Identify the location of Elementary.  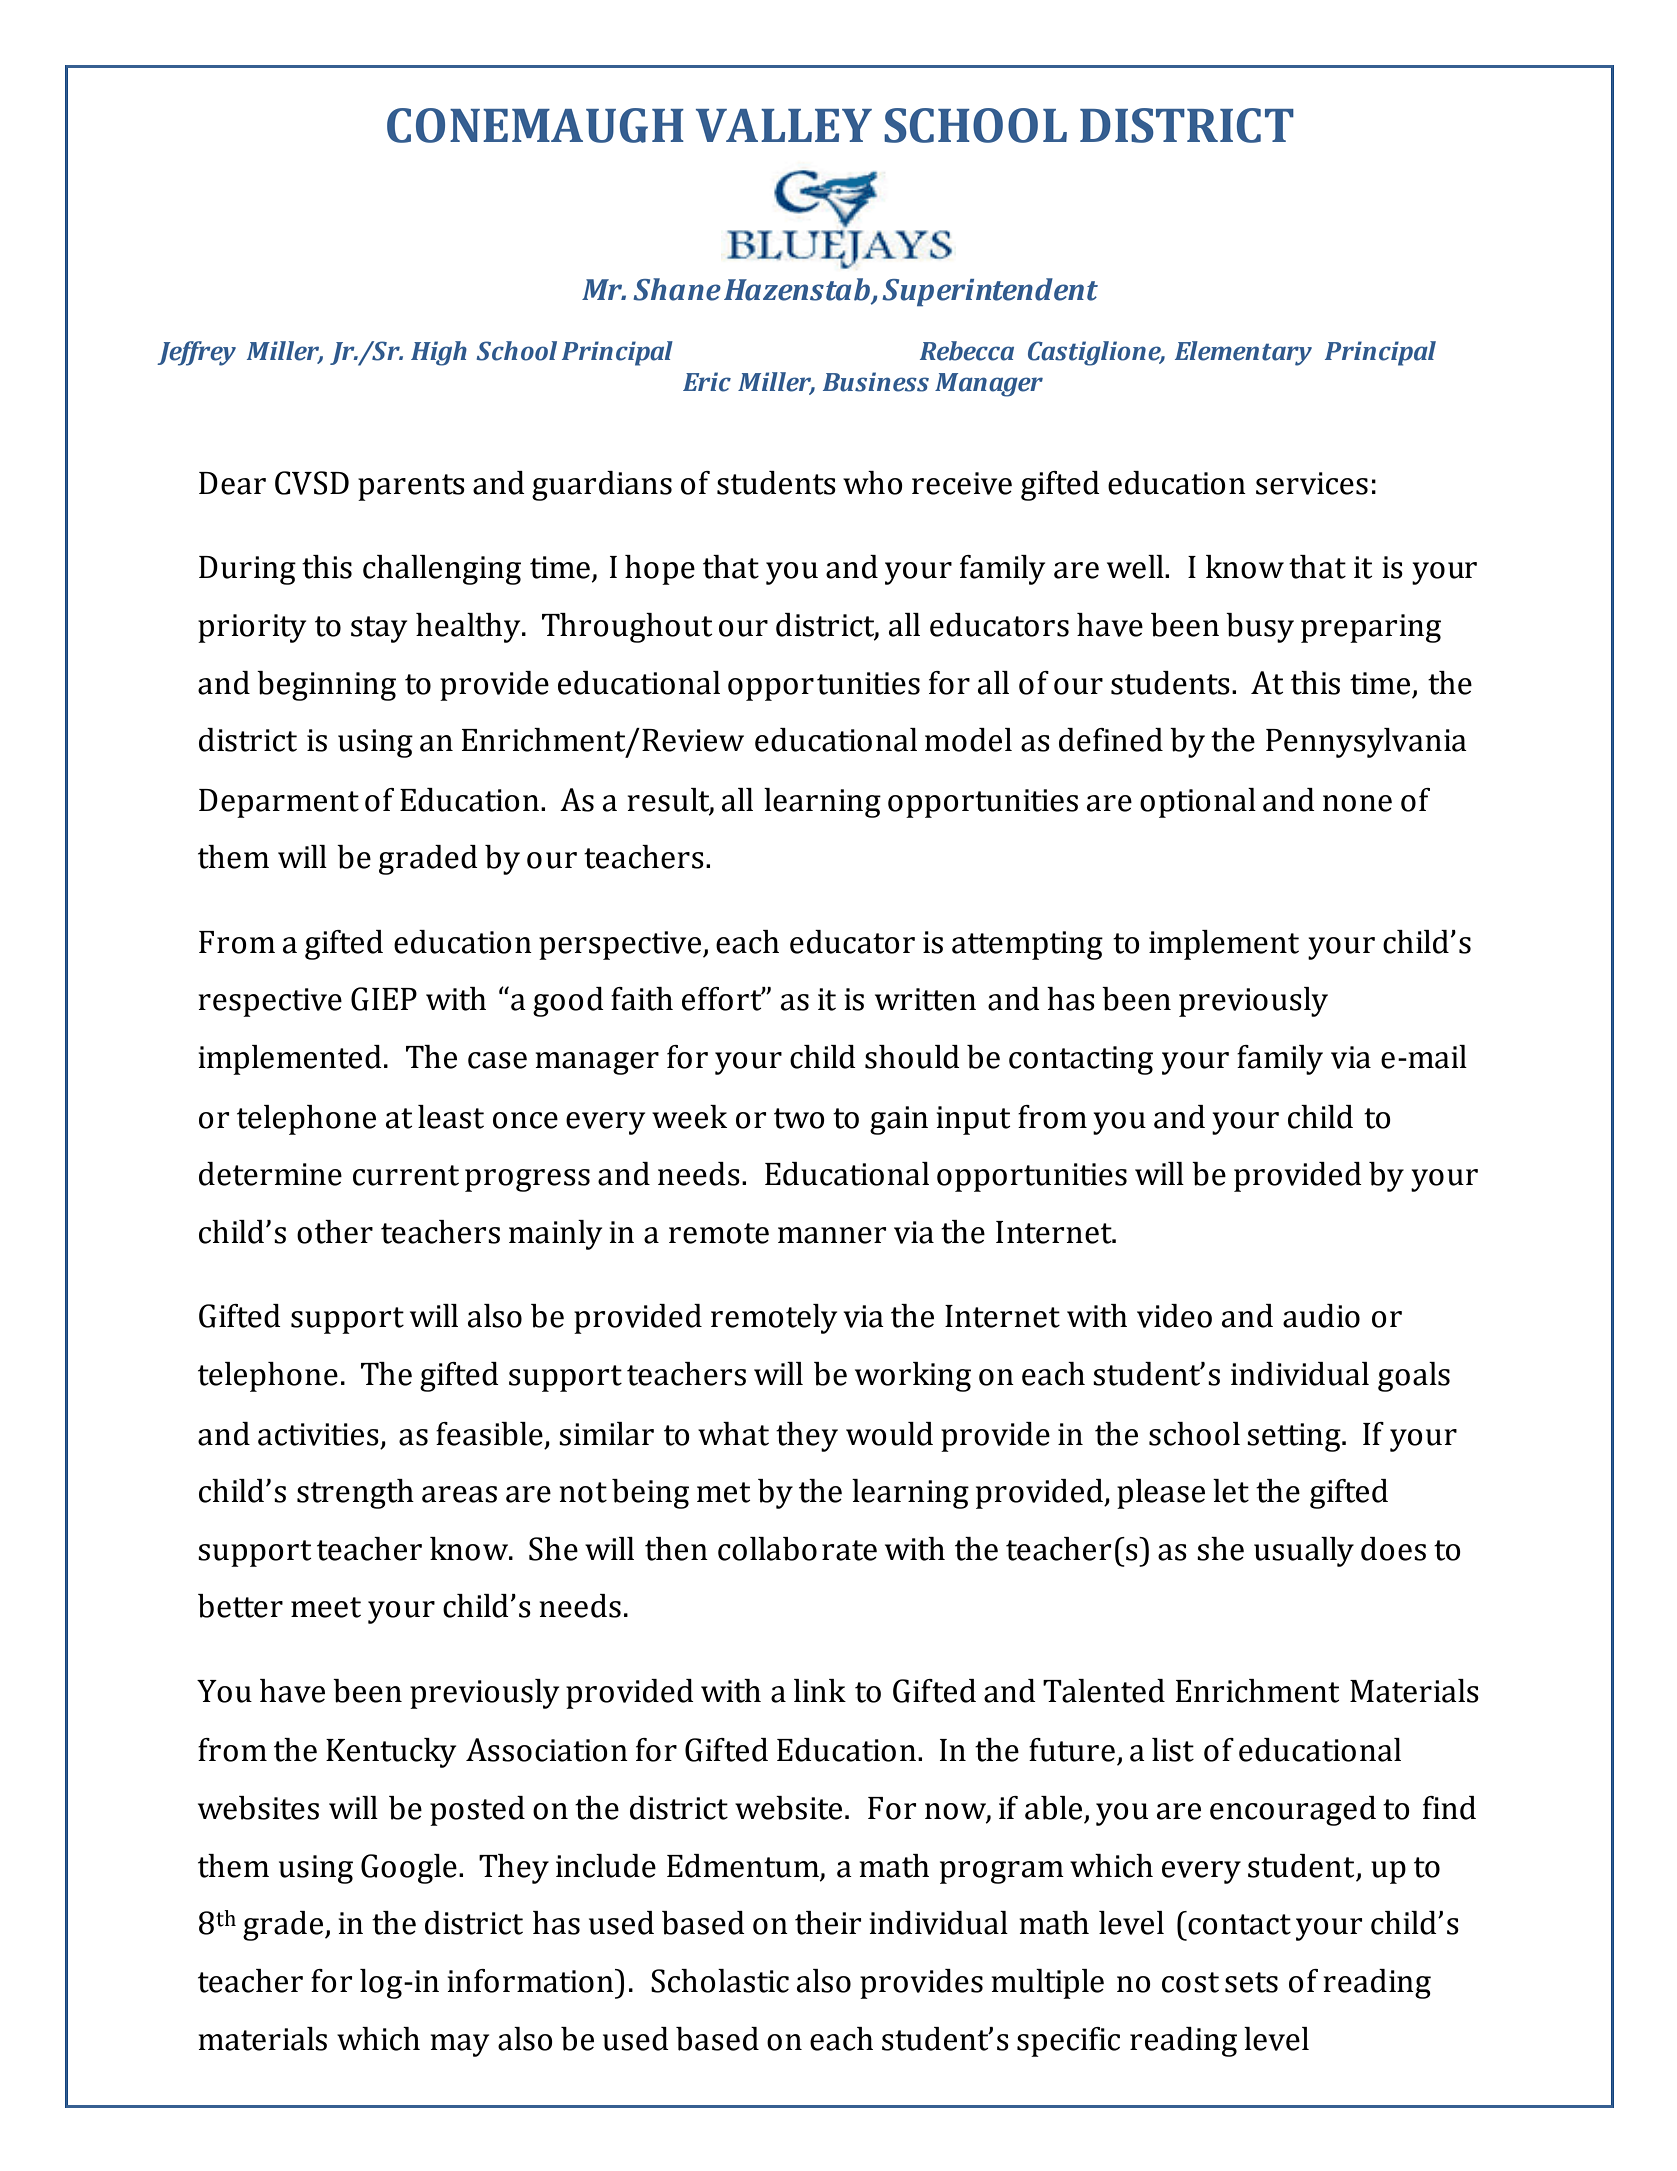
(1243, 353).
